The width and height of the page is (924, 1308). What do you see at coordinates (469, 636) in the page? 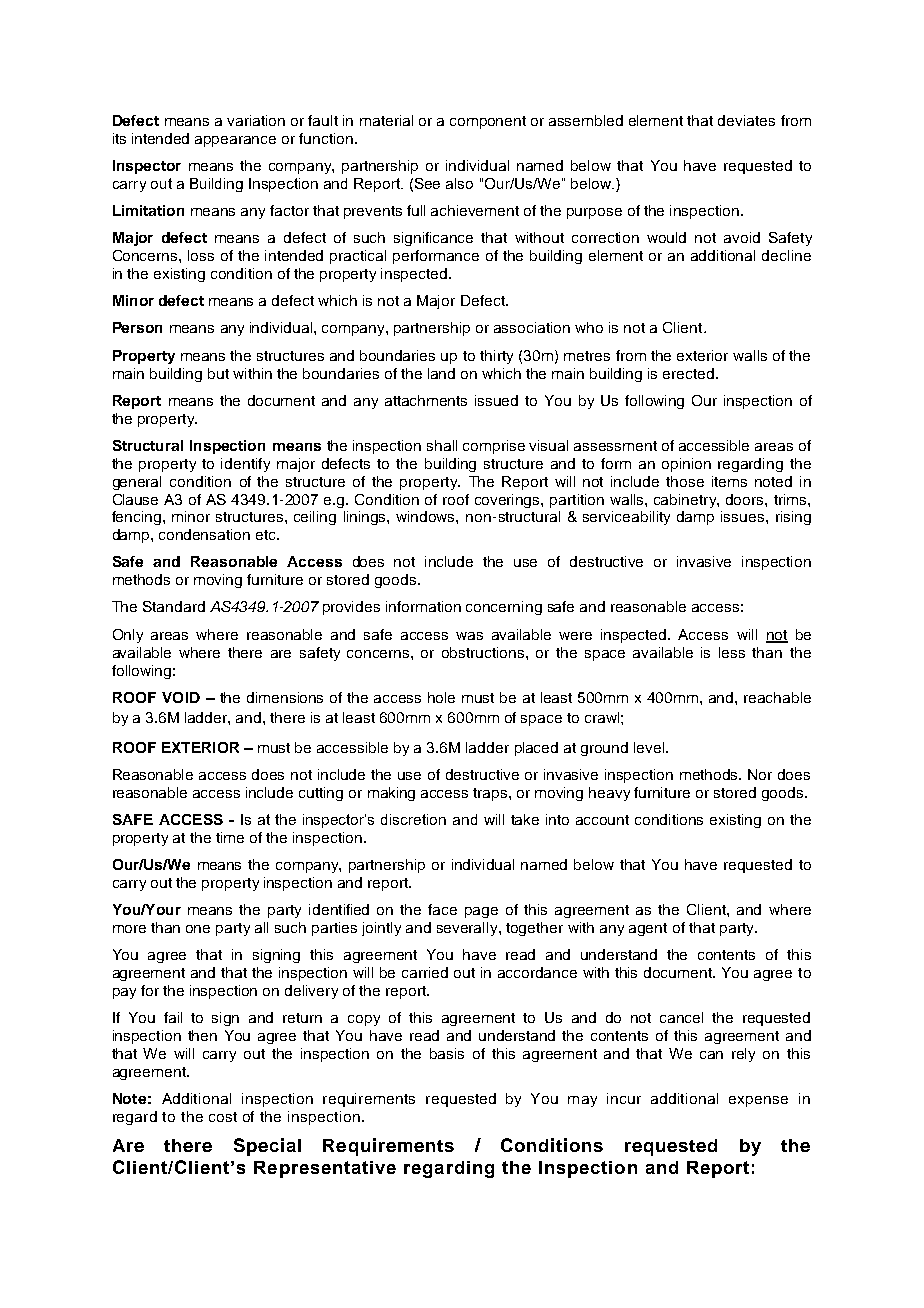
I see `was` at bounding box center [469, 636].
